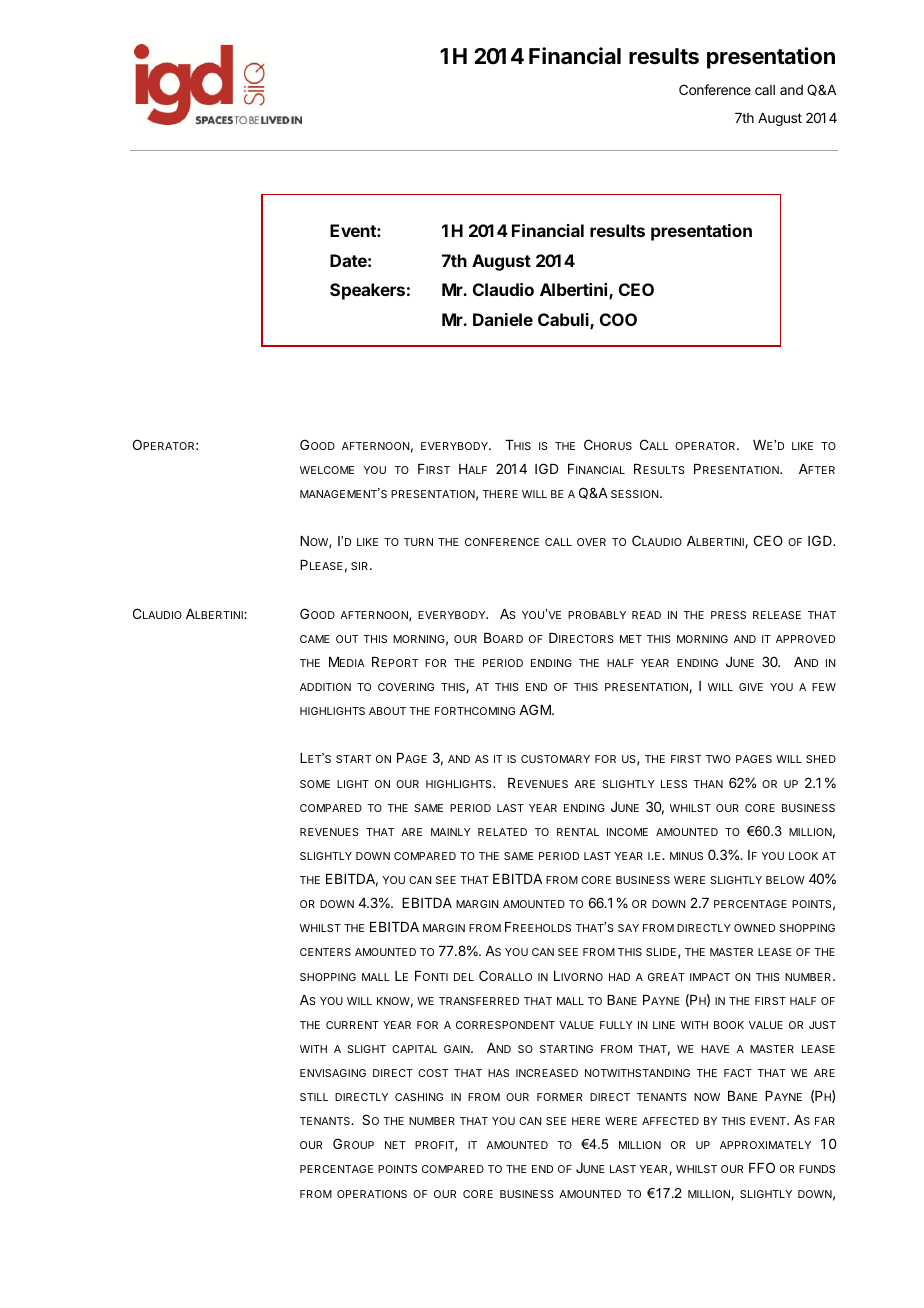 The height and width of the screenshot is (1308, 924). I want to click on Daniele, so click(503, 319).
